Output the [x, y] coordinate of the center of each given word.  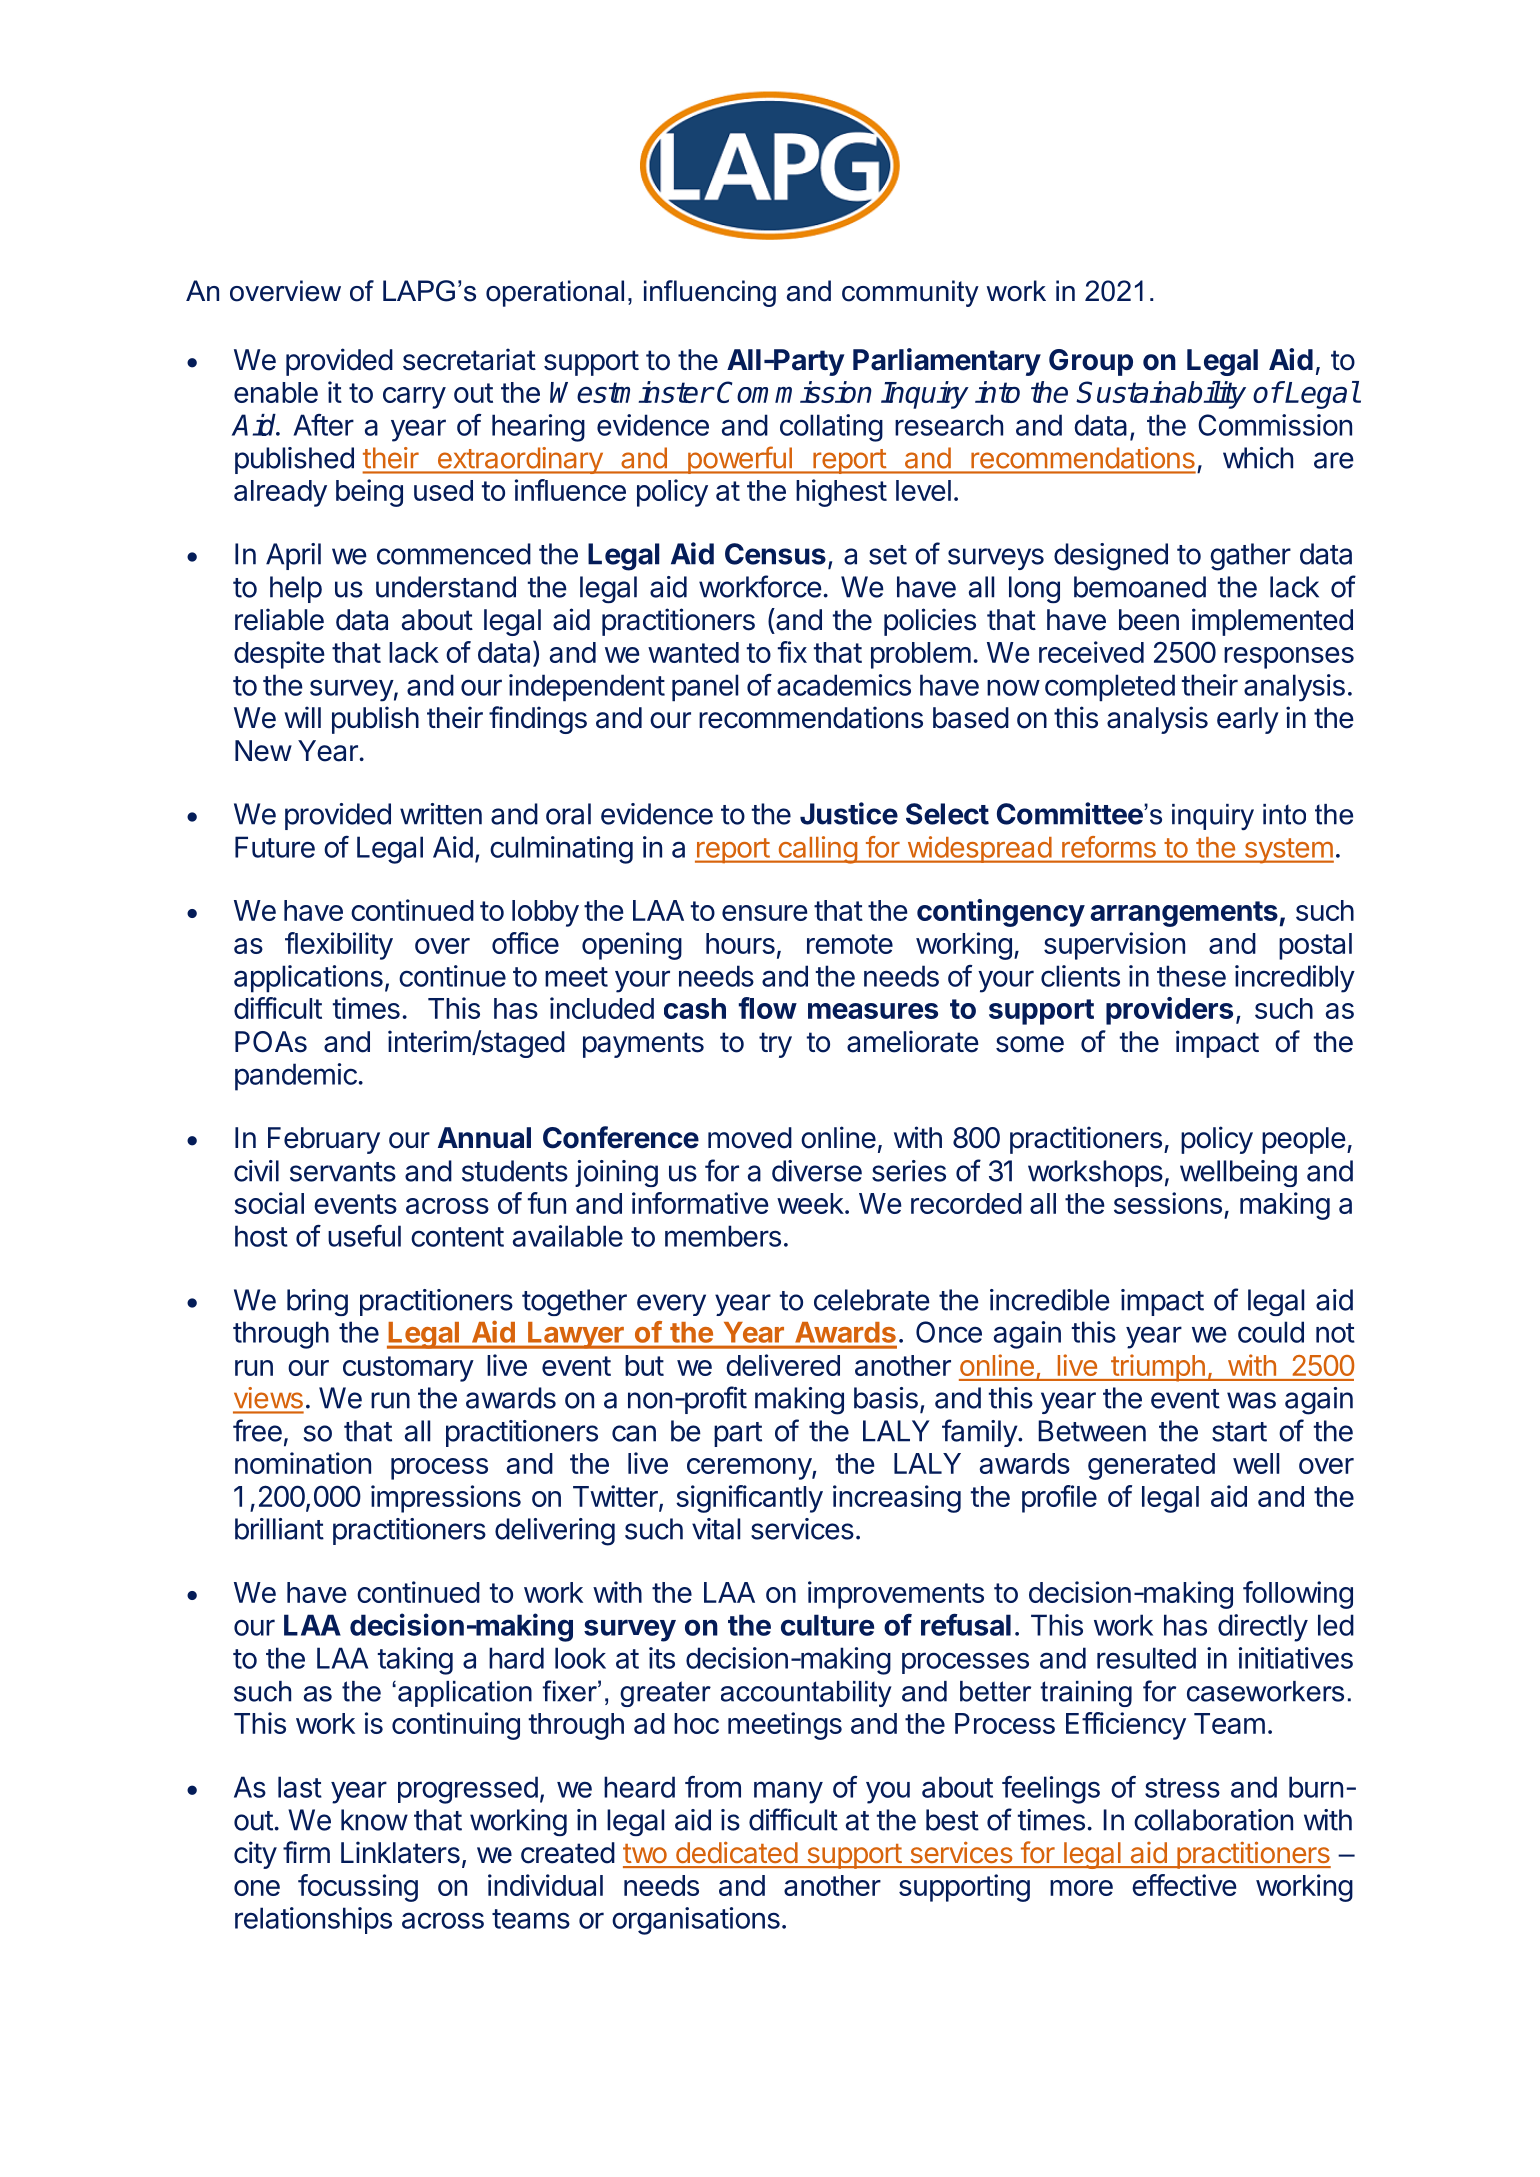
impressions [446, 1499]
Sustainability [1161, 395]
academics [844, 685]
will [302, 717]
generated [1151, 1466]
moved [750, 1138]
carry [414, 398]
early [1248, 720]
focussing [358, 1888]
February [324, 1140]
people [1304, 1140]
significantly [749, 1499]
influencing [710, 293]
